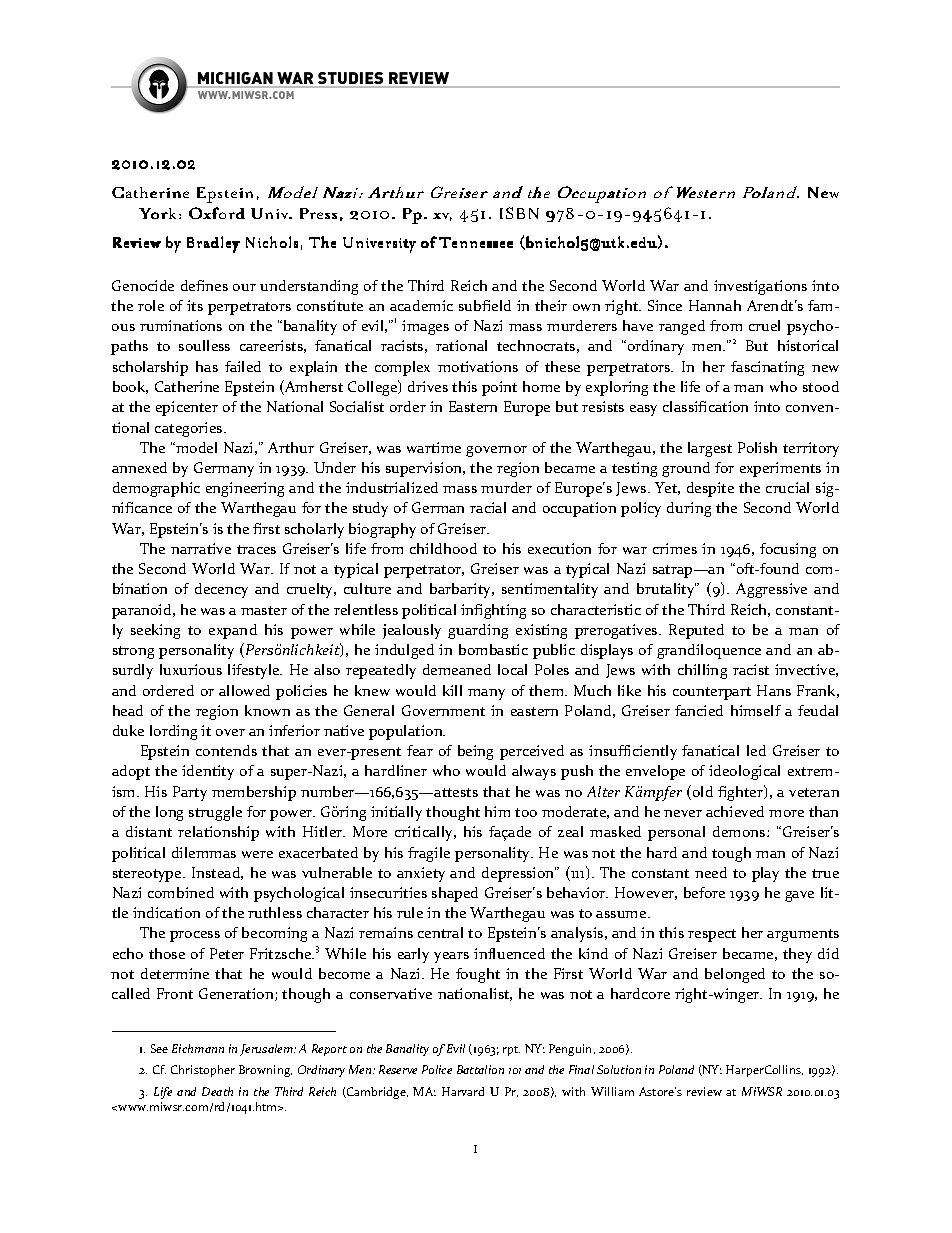 This document has height=1233, width=952. Describe the element at coordinates (480, 1069) in the document. I see `Battalion` at that location.
